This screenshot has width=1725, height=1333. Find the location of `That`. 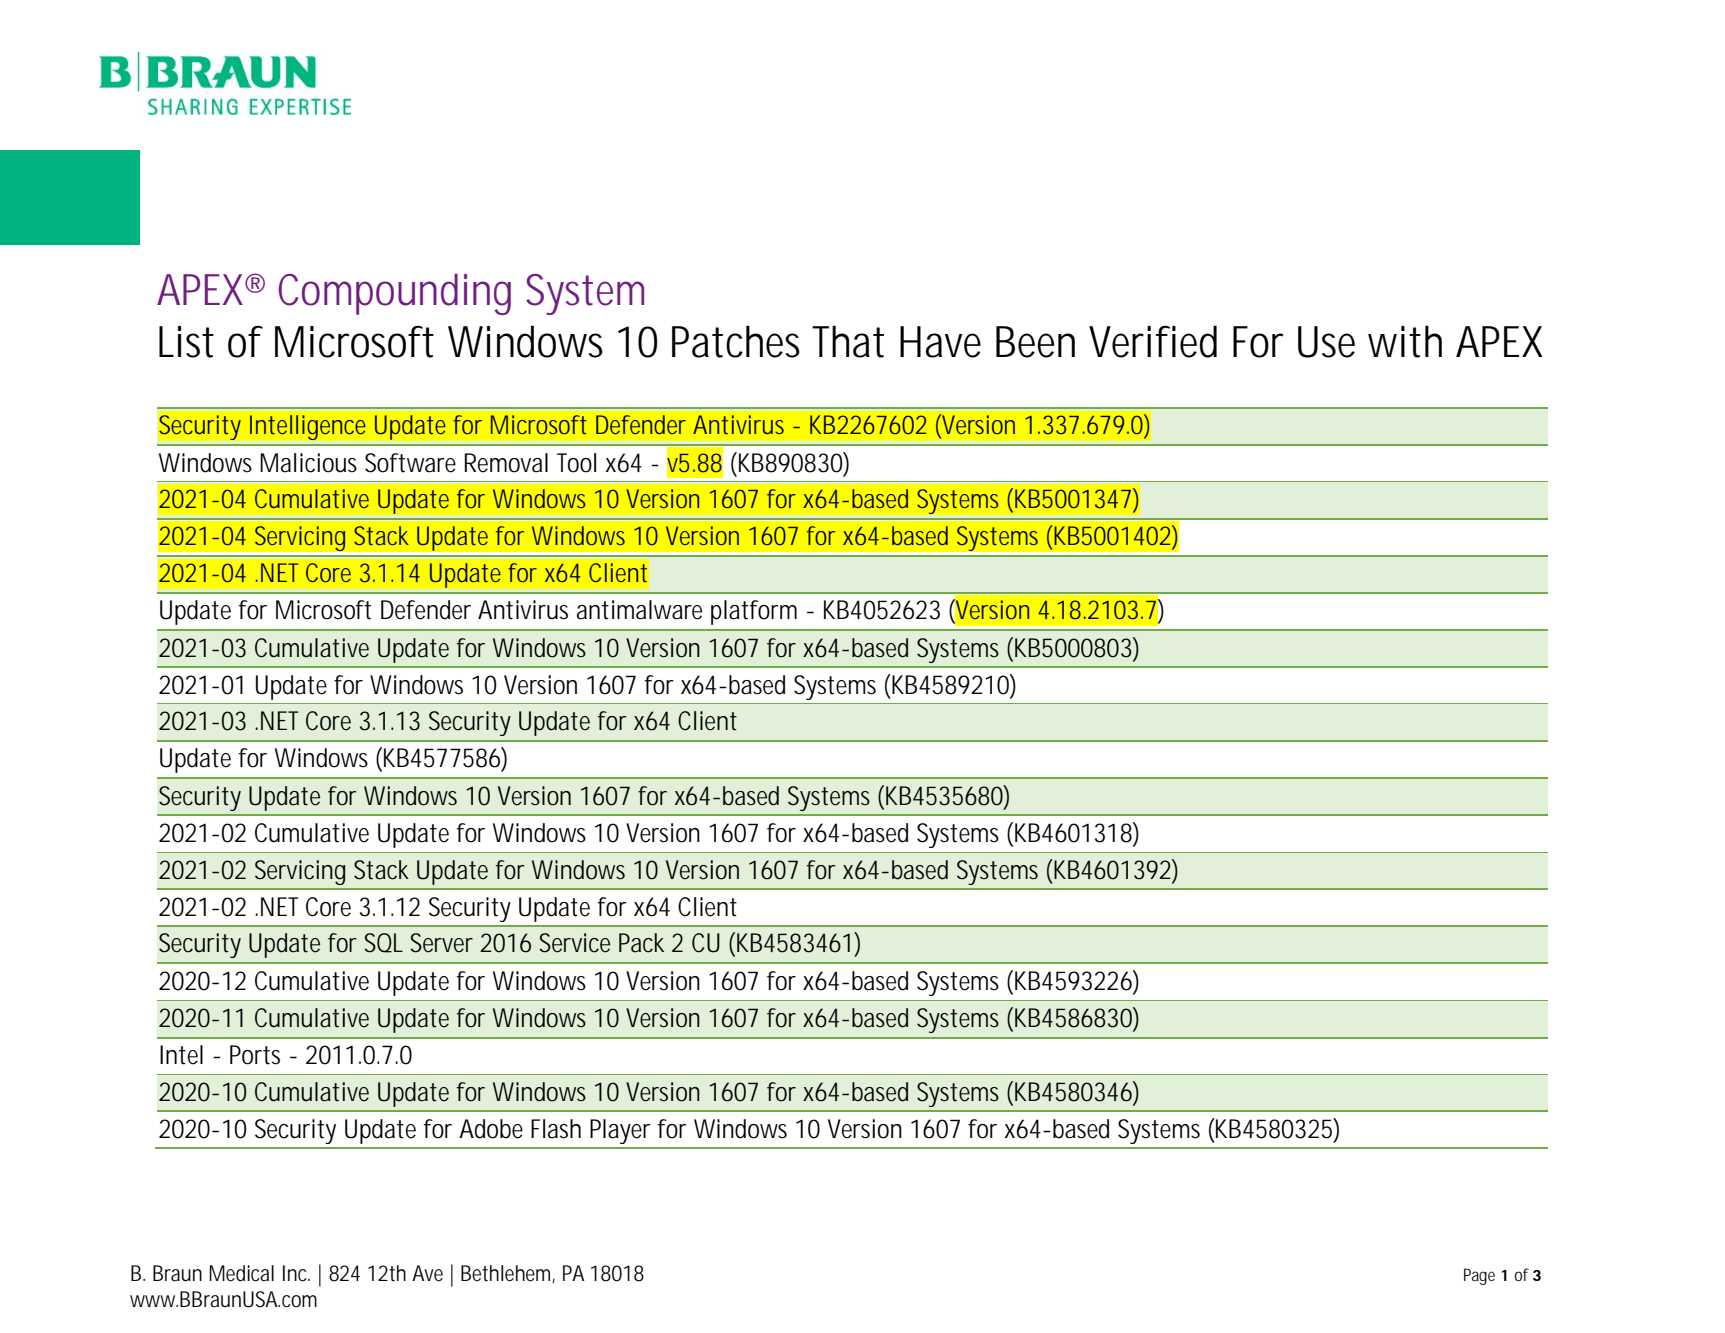

That is located at coordinates (848, 341).
